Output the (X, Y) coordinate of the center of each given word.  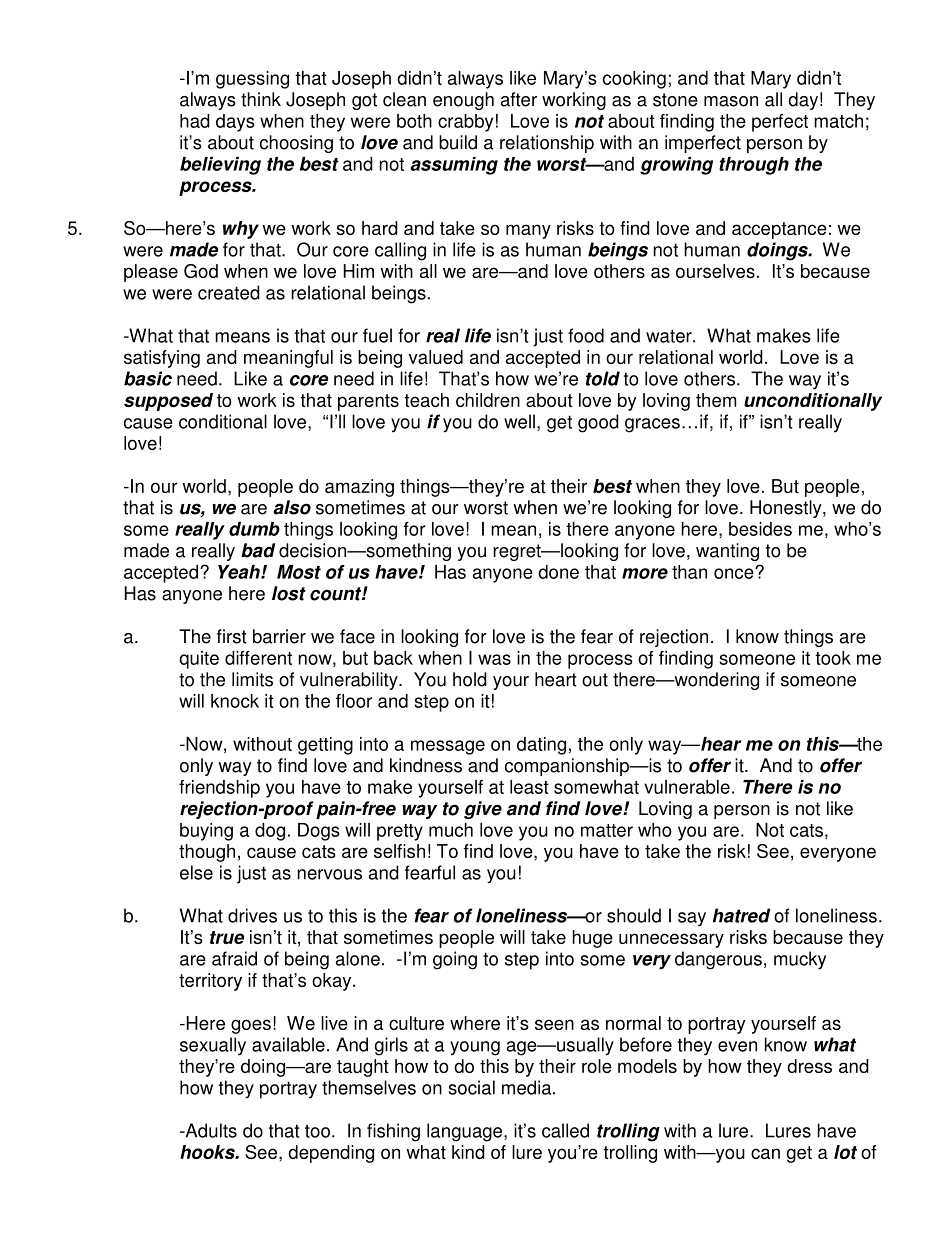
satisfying (162, 359)
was (494, 659)
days (235, 123)
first (232, 636)
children (488, 400)
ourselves (715, 271)
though (207, 853)
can (765, 1153)
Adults (210, 1130)
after (519, 99)
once (735, 573)
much (451, 830)
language (466, 1132)
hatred (741, 915)
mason (731, 101)
